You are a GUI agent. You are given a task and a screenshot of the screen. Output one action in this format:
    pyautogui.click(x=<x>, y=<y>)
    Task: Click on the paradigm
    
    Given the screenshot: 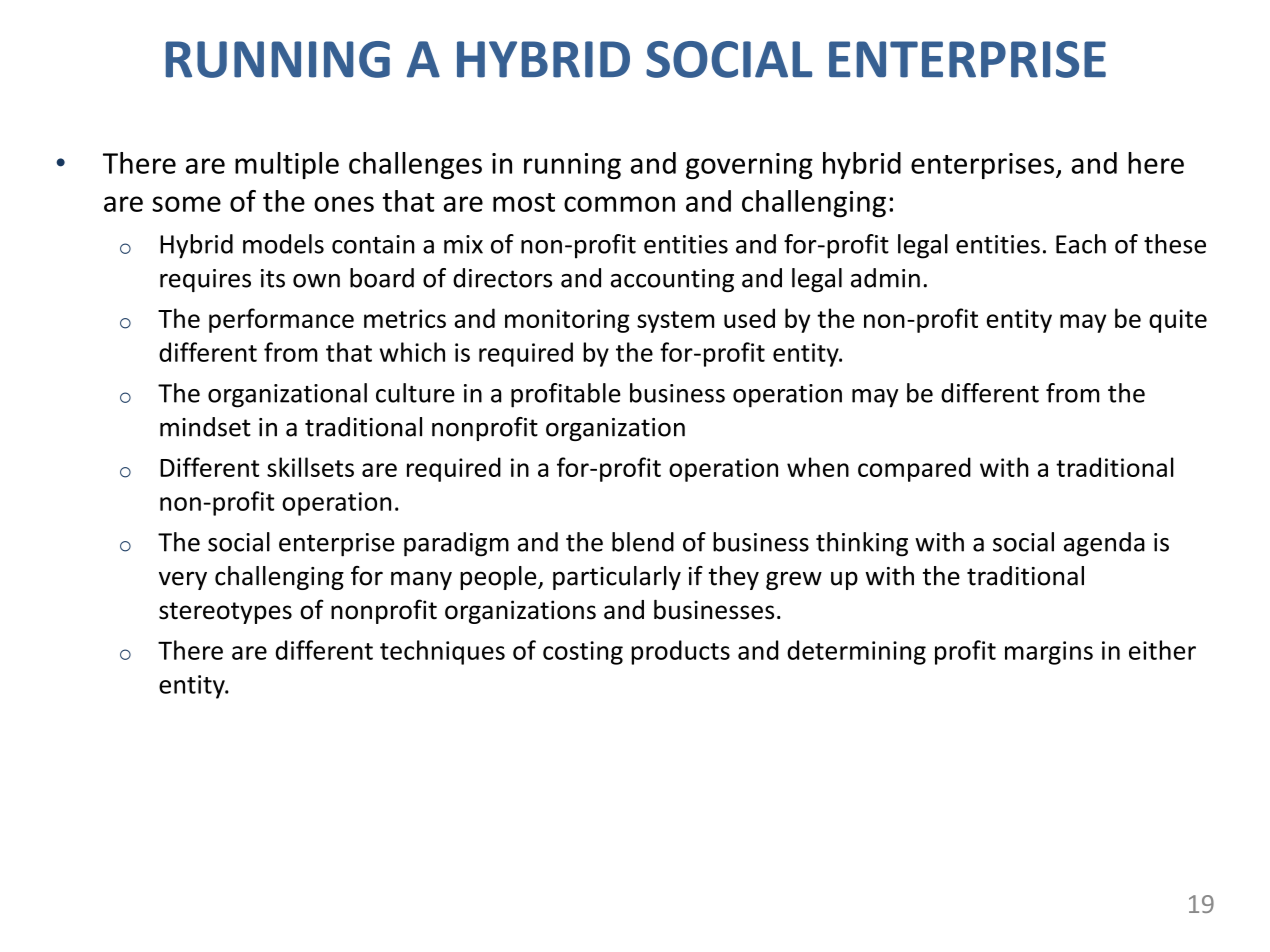 What is the action you would take?
    pyautogui.click(x=456, y=544)
